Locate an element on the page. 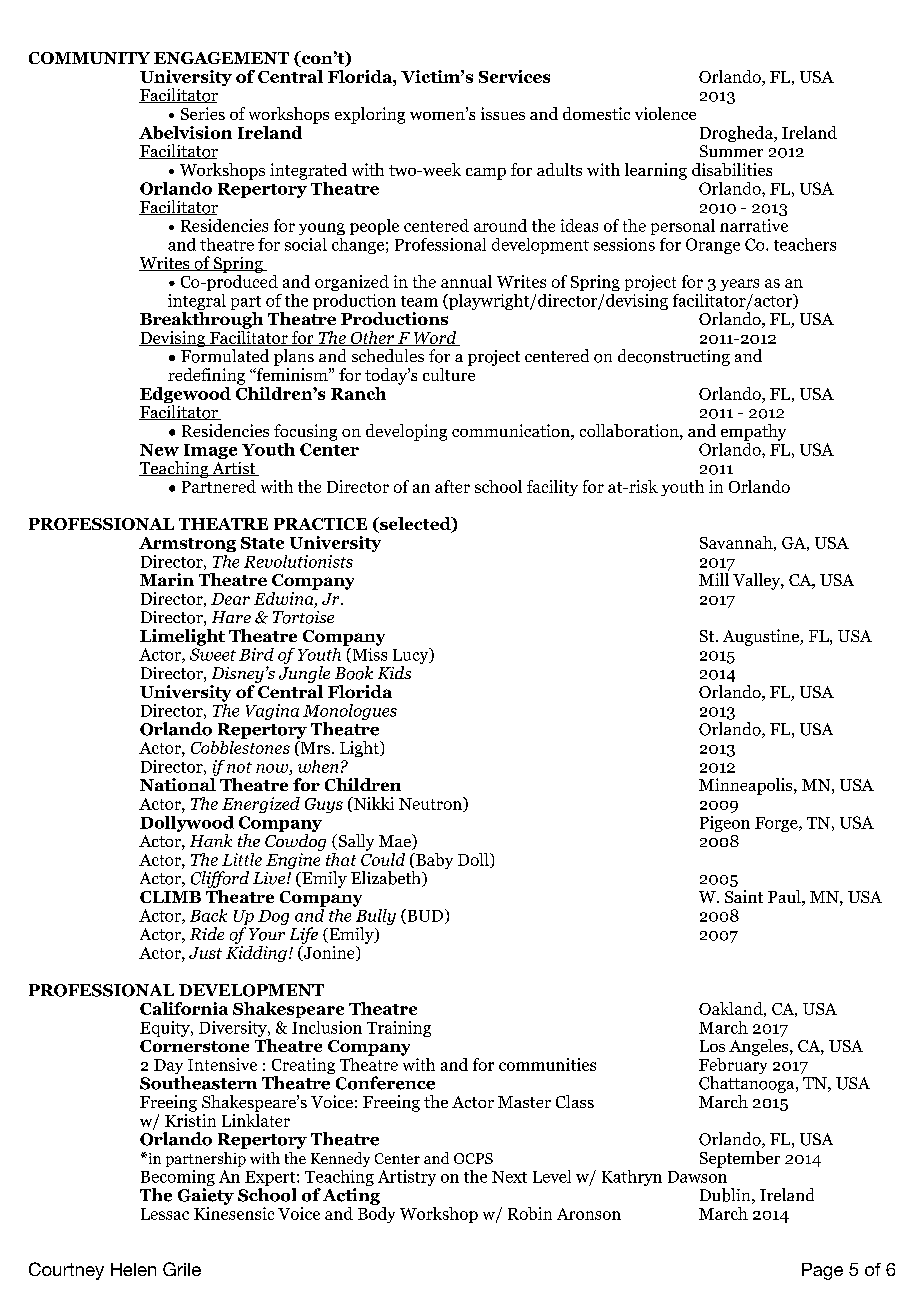 This document has width=924, height=1308. Series is located at coordinates (203, 113).
